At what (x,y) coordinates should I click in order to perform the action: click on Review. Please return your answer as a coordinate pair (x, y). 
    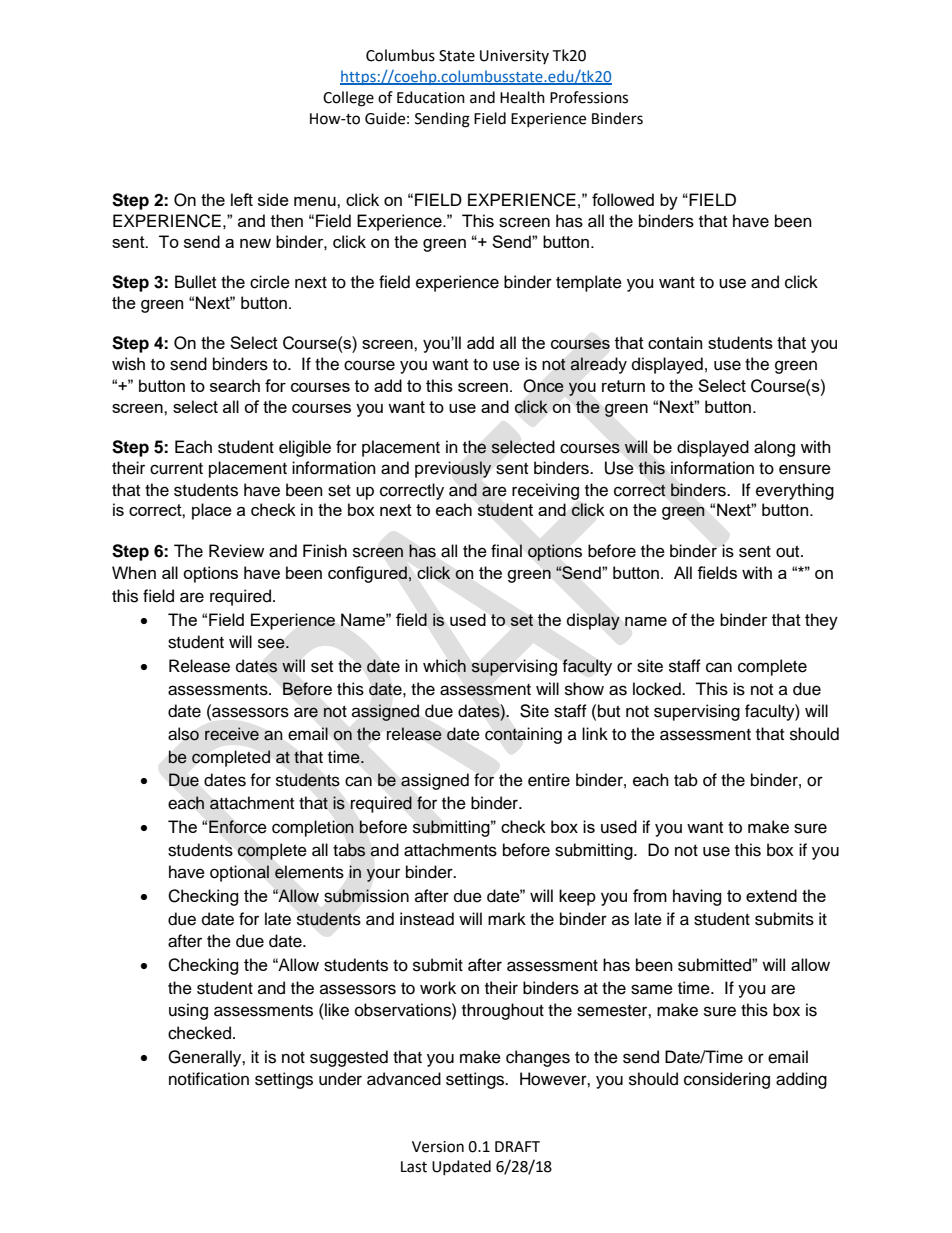
    Looking at the image, I should click on (236, 551).
